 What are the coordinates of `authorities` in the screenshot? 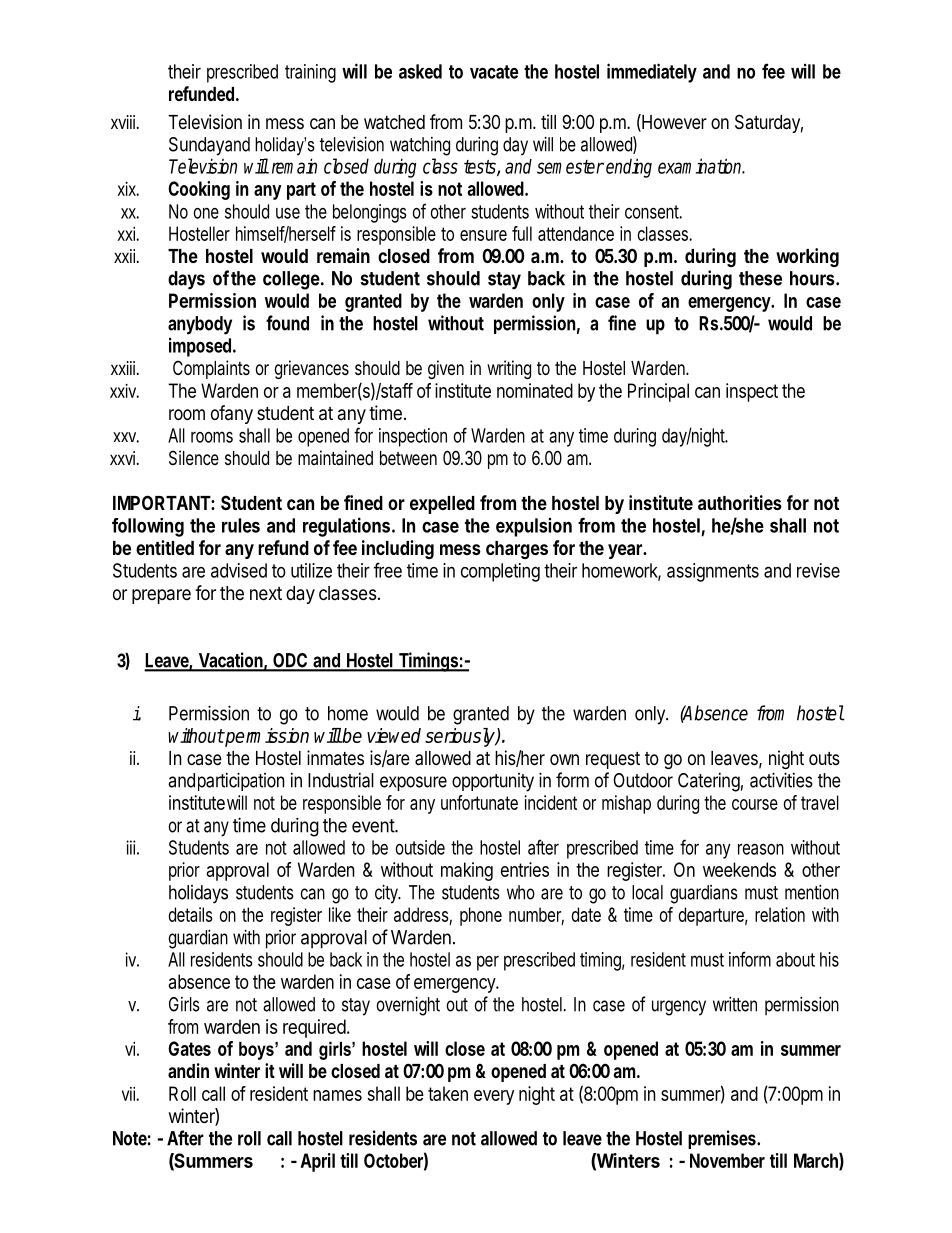 It's located at (740, 502).
